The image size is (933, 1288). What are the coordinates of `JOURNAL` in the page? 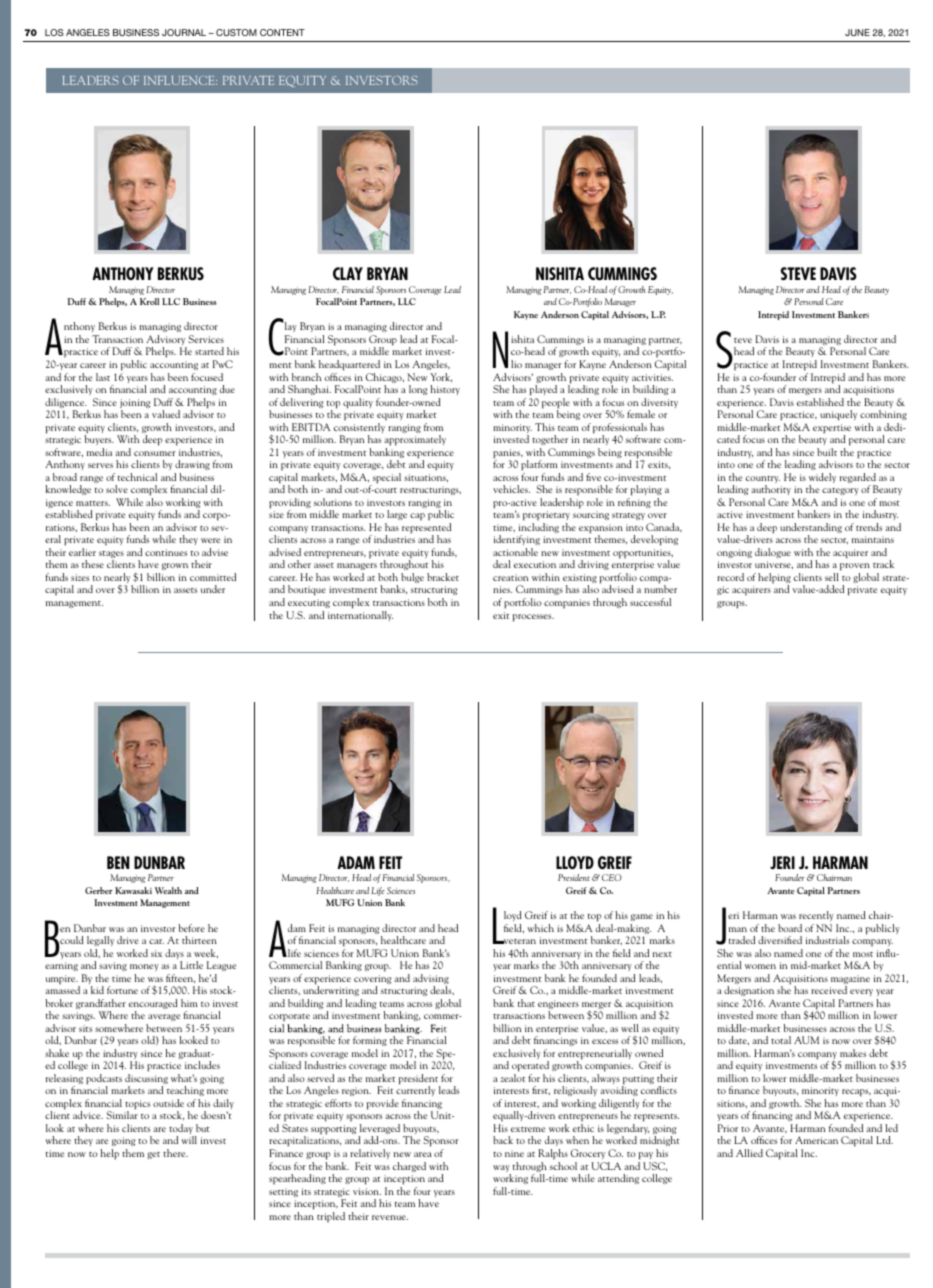 It's located at (184, 32).
